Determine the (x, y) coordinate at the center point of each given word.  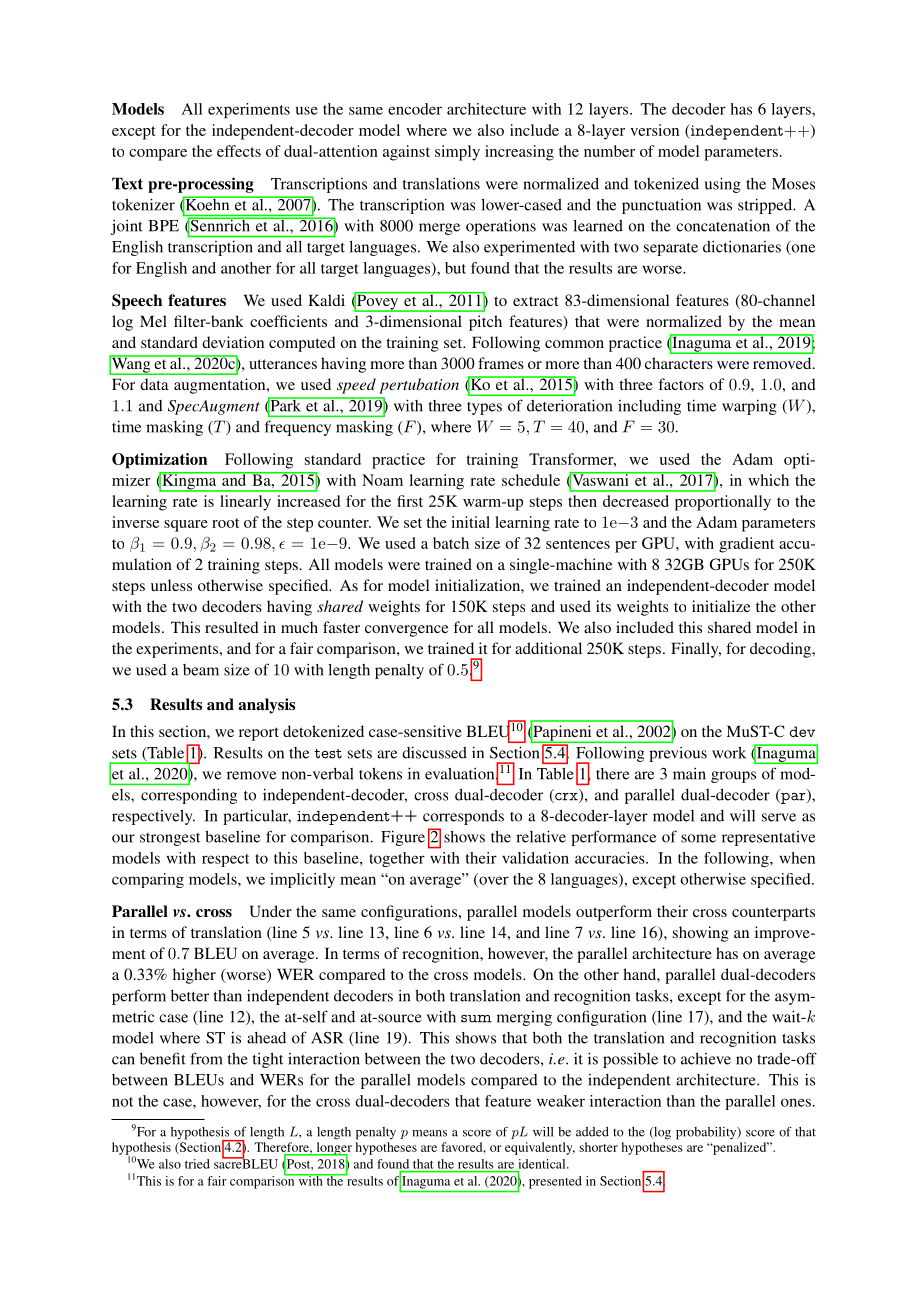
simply (457, 153)
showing (701, 934)
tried (197, 1164)
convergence (407, 631)
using (722, 185)
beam (201, 670)
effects (239, 151)
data (154, 384)
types (484, 408)
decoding (781, 650)
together (397, 859)
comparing (148, 880)
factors (681, 384)
